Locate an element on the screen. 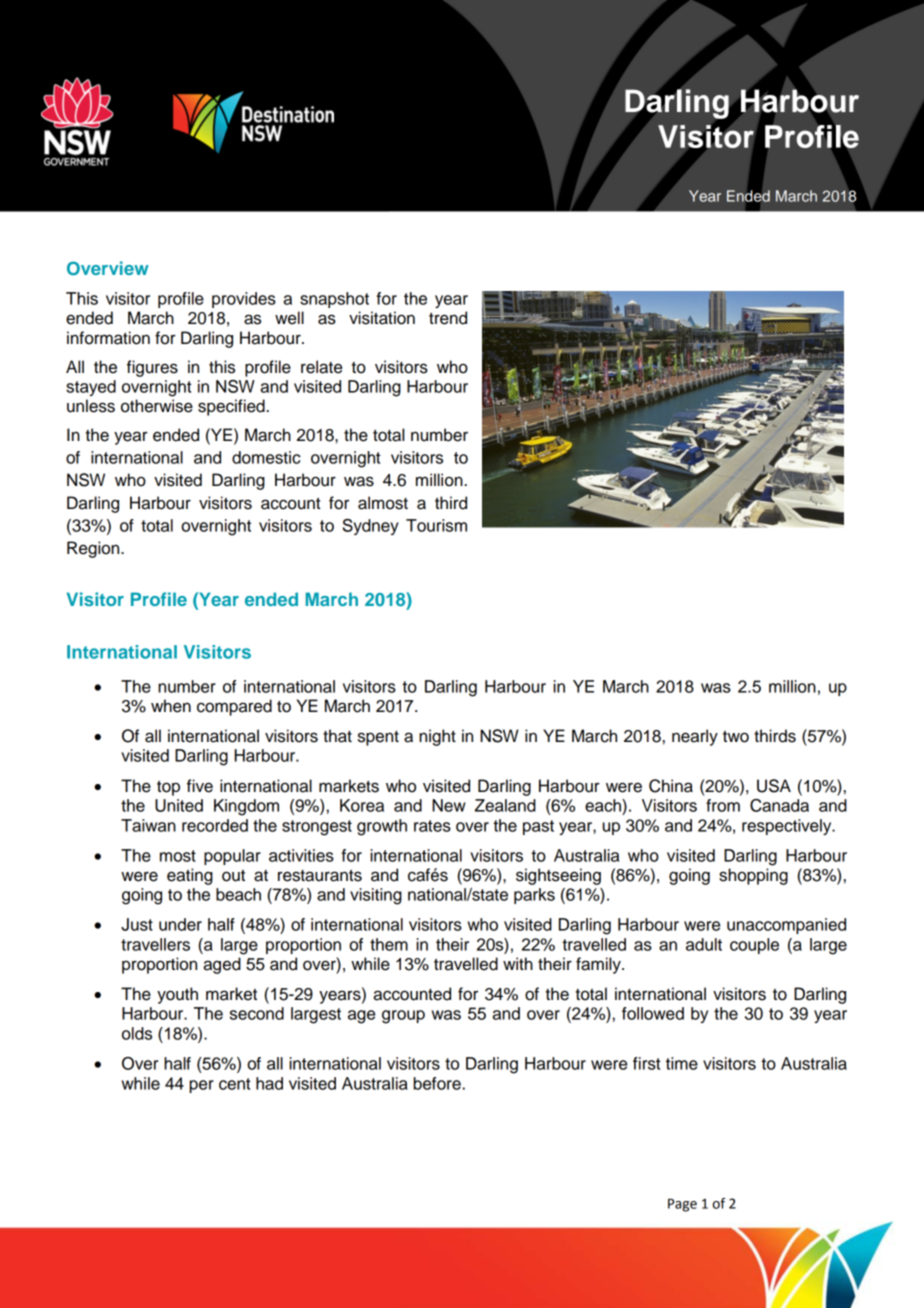 The height and width of the screenshot is (1308, 924). them is located at coordinates (389, 944).
